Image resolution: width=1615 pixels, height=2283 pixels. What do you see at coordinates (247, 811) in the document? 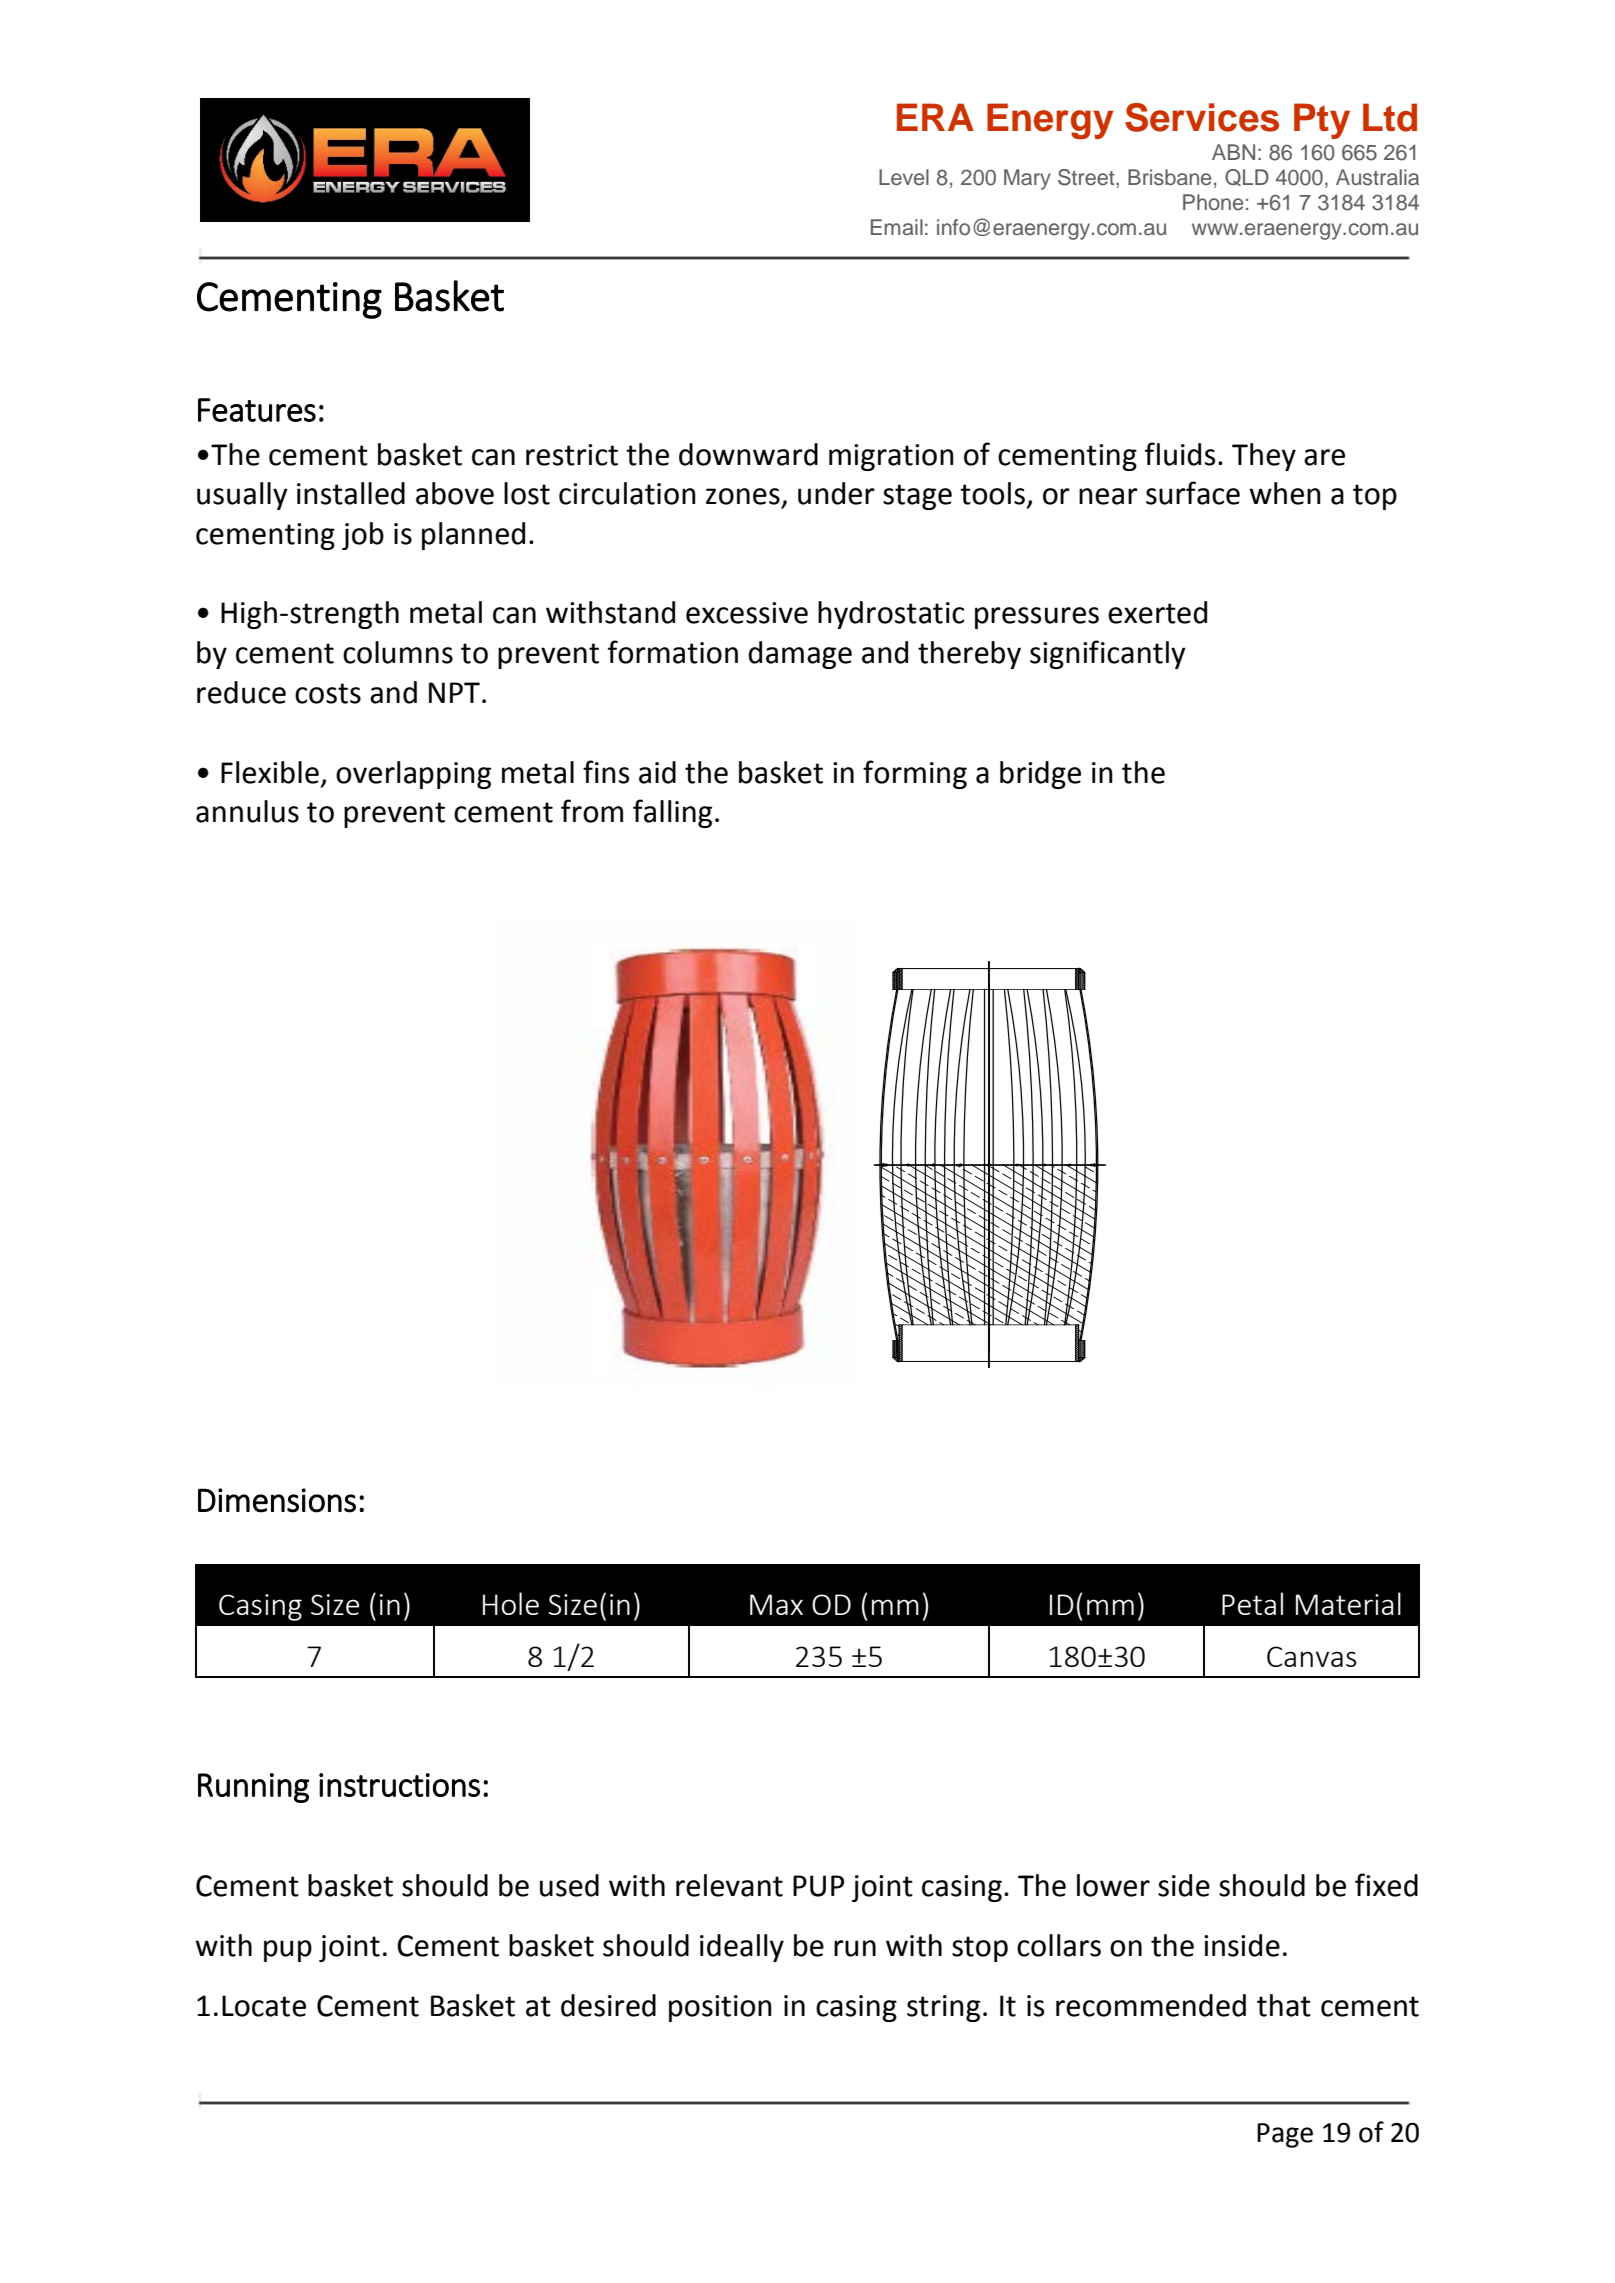
I see `annulus` at bounding box center [247, 811].
